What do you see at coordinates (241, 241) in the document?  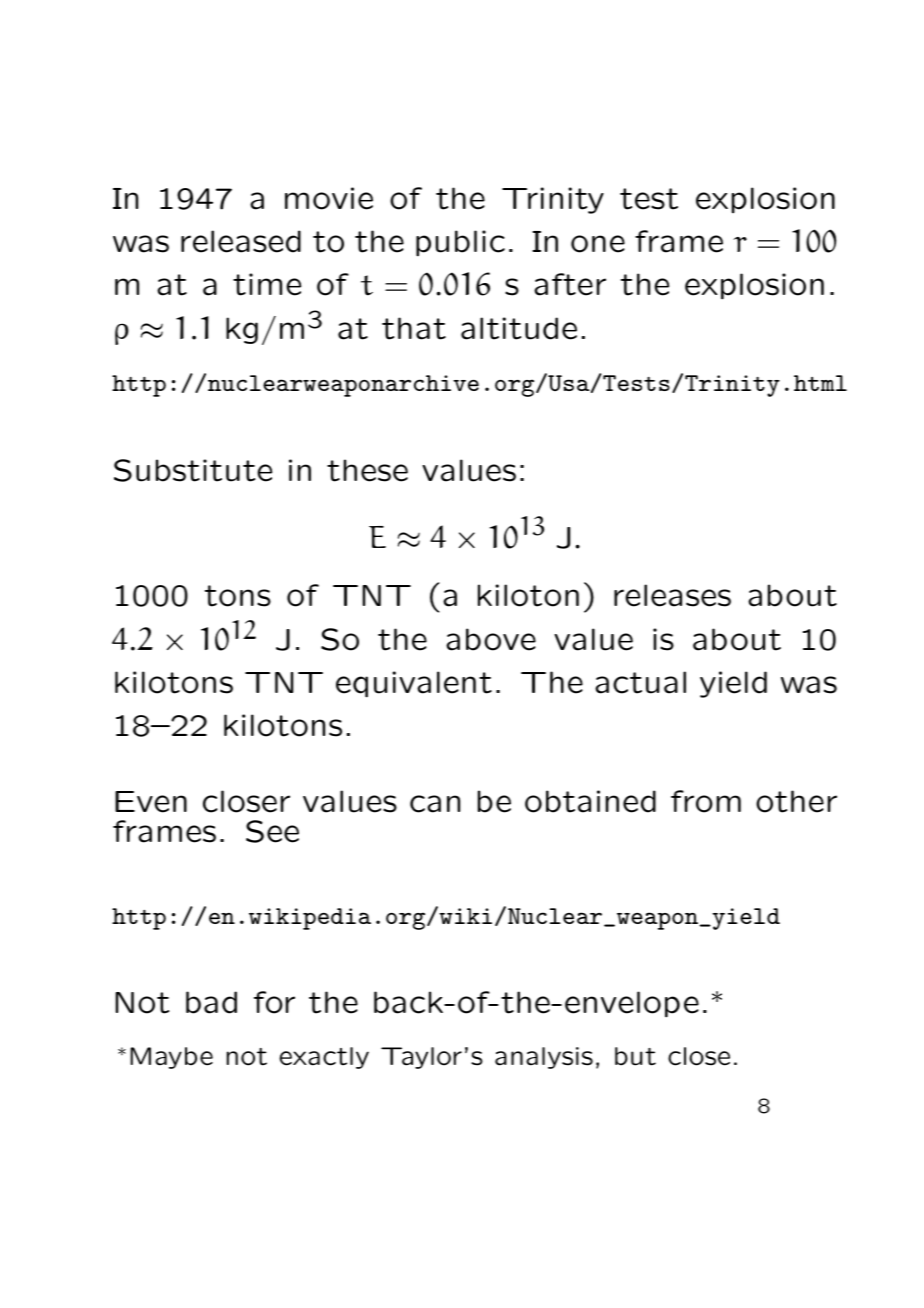 I see `released` at bounding box center [241, 241].
